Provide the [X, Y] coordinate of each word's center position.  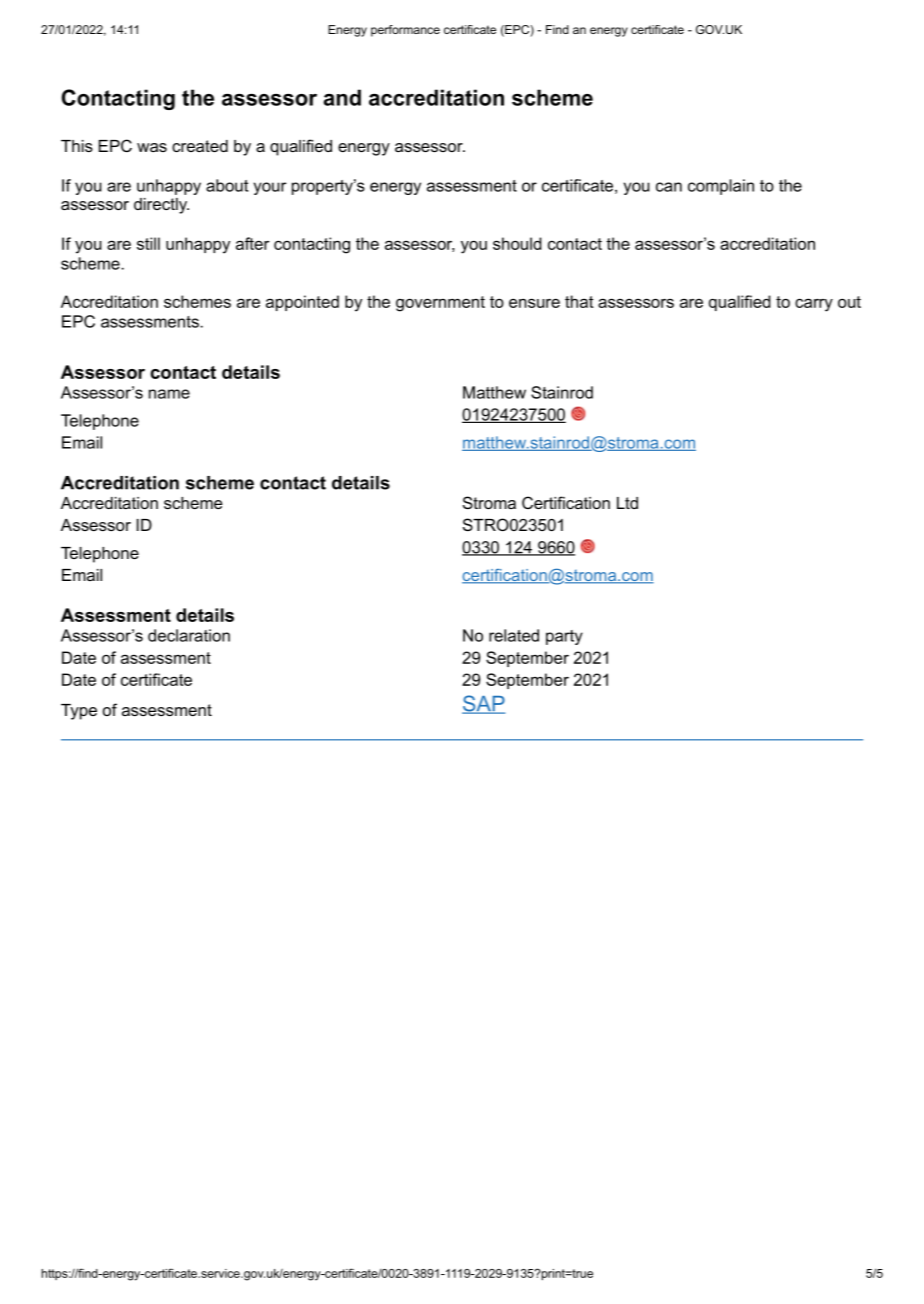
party [564, 637]
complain [721, 187]
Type [79, 712]
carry [814, 305]
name [169, 394]
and [342, 97]
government [440, 304]
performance [405, 31]
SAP [483, 704]
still [148, 243]
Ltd [627, 503]
